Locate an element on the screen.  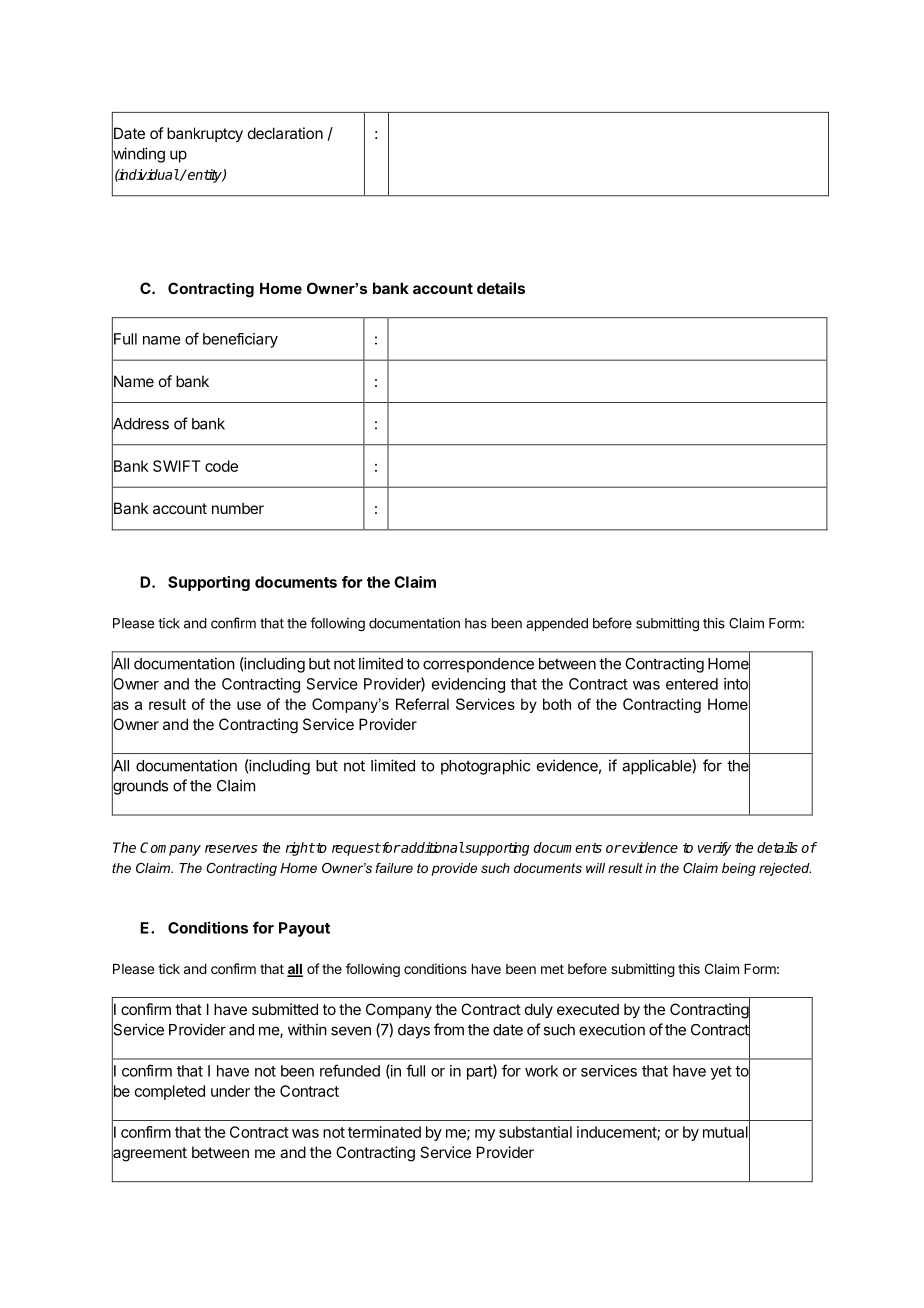
being is located at coordinates (739, 869).
